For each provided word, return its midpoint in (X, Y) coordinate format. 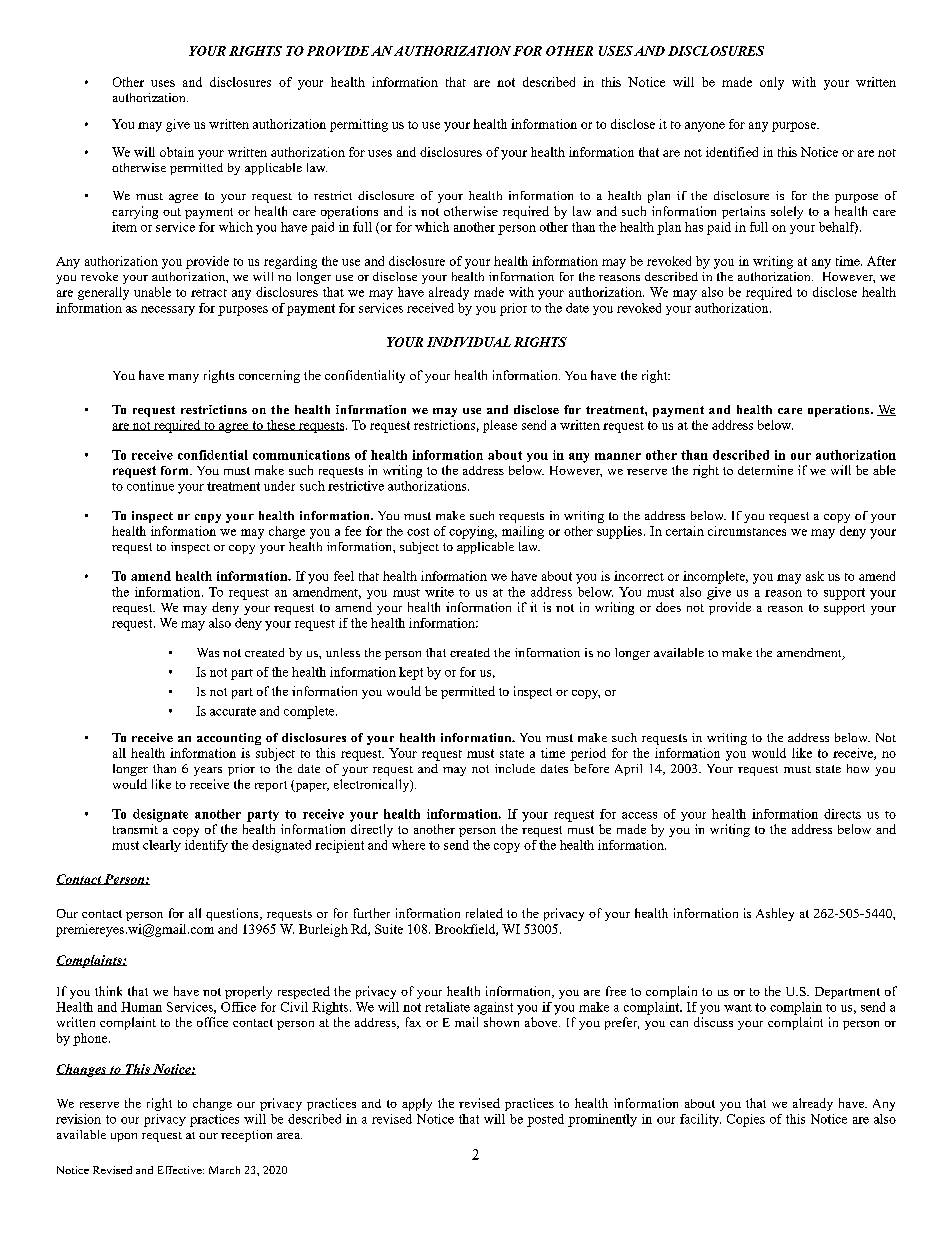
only (772, 83)
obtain (177, 152)
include (515, 768)
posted (545, 1120)
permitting (359, 125)
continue (150, 486)
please (500, 426)
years (208, 771)
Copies (746, 1120)
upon (124, 1137)
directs (842, 814)
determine (765, 470)
